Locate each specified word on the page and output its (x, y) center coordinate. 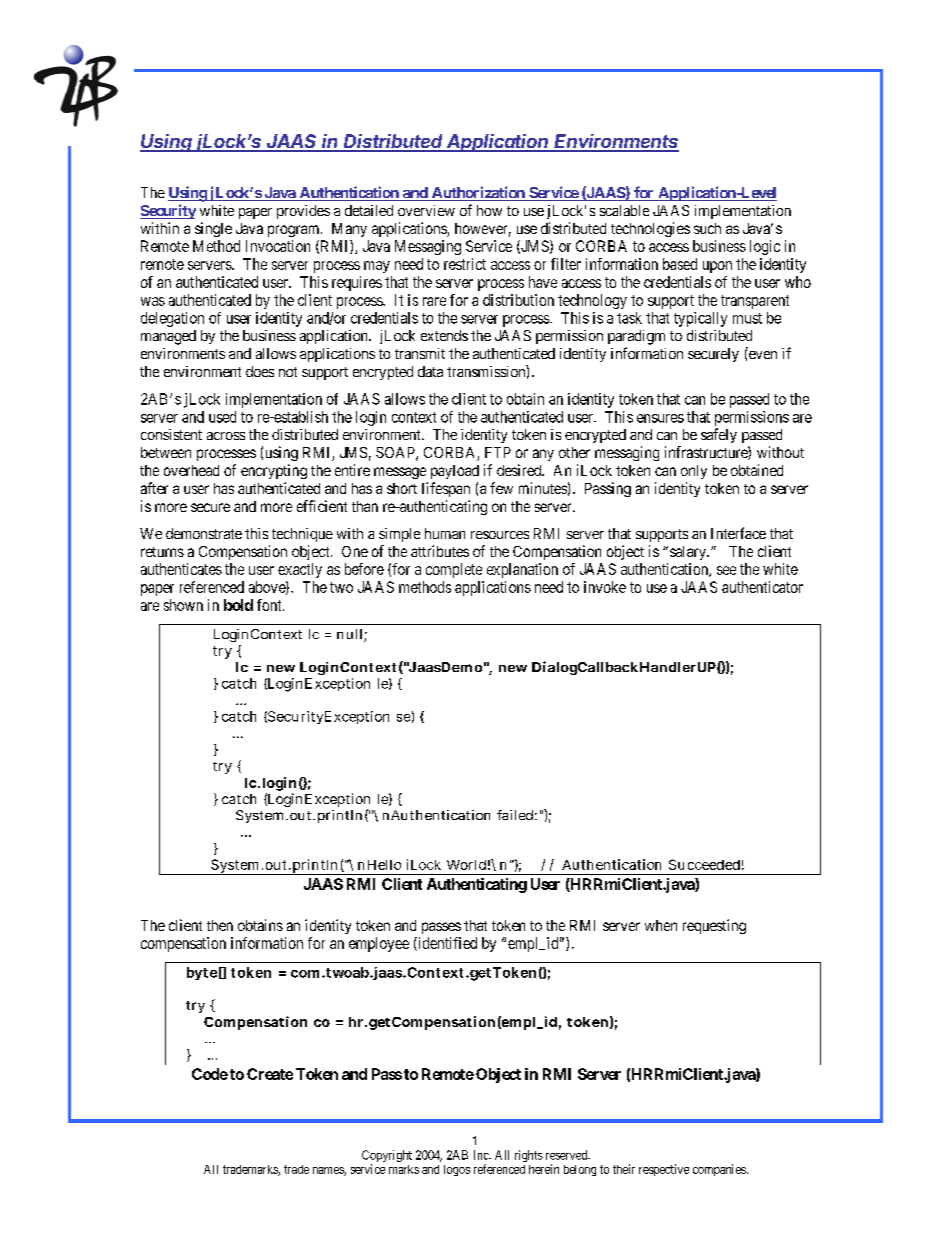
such (707, 228)
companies (719, 1170)
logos (457, 1170)
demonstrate (204, 533)
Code (210, 1074)
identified (446, 944)
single (213, 229)
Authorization (478, 193)
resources (500, 535)
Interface (738, 533)
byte (202, 973)
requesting (714, 926)
